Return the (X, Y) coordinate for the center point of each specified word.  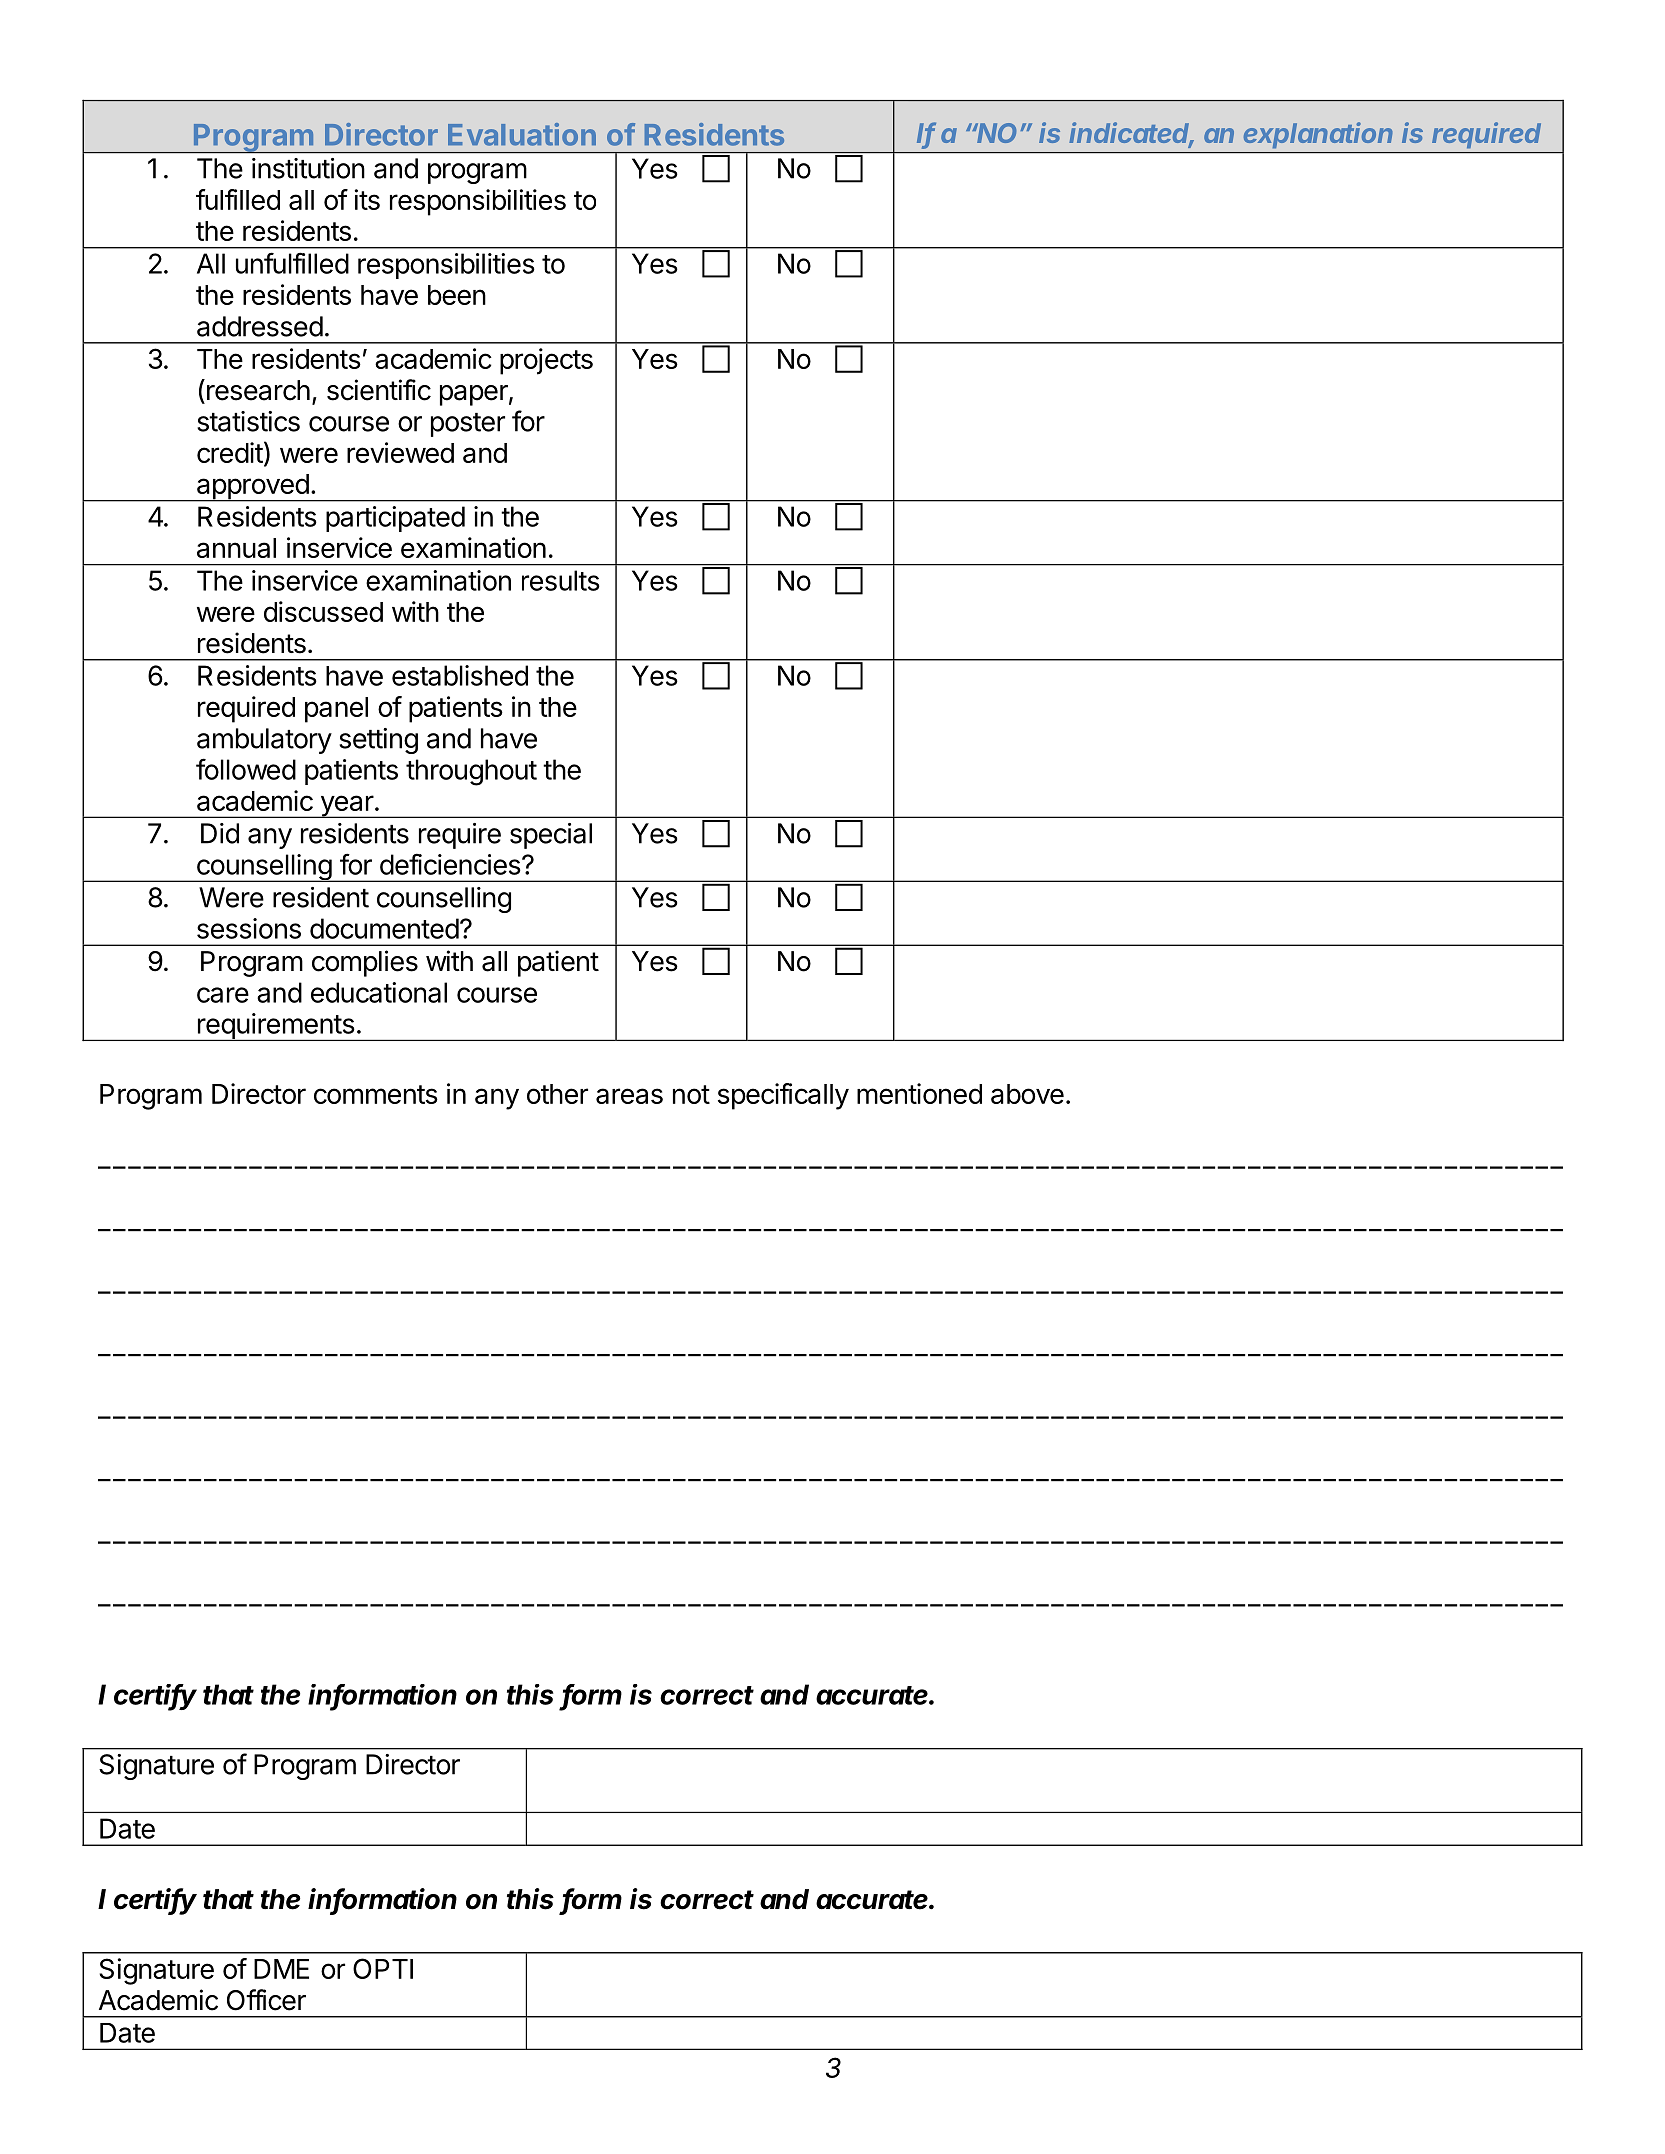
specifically (783, 1096)
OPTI (383, 1968)
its (367, 199)
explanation (1318, 135)
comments (376, 1094)
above (1027, 1094)
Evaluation (522, 134)
